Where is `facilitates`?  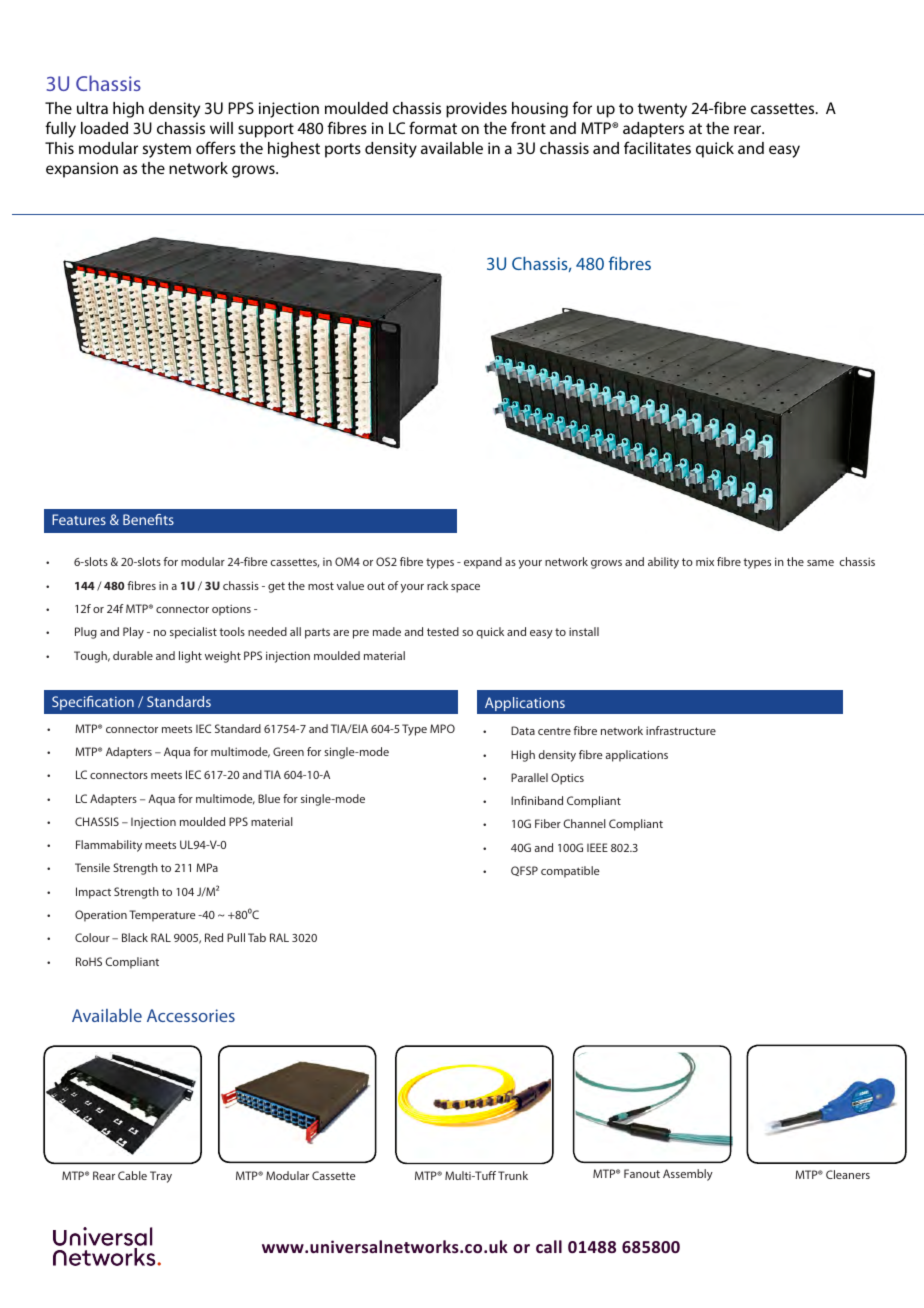 facilitates is located at coordinates (657, 147).
